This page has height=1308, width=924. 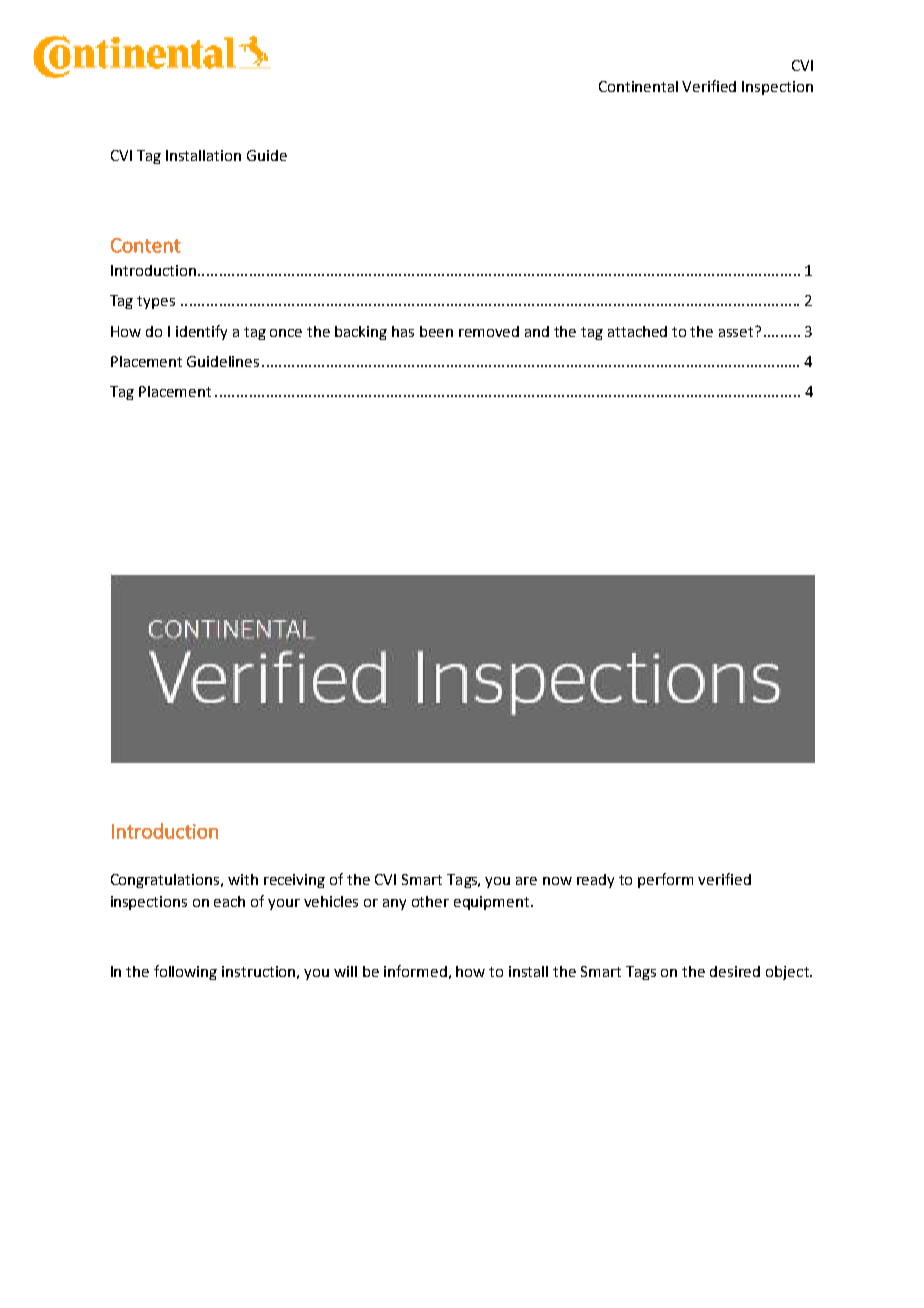 I want to click on Continental, so click(x=638, y=86).
